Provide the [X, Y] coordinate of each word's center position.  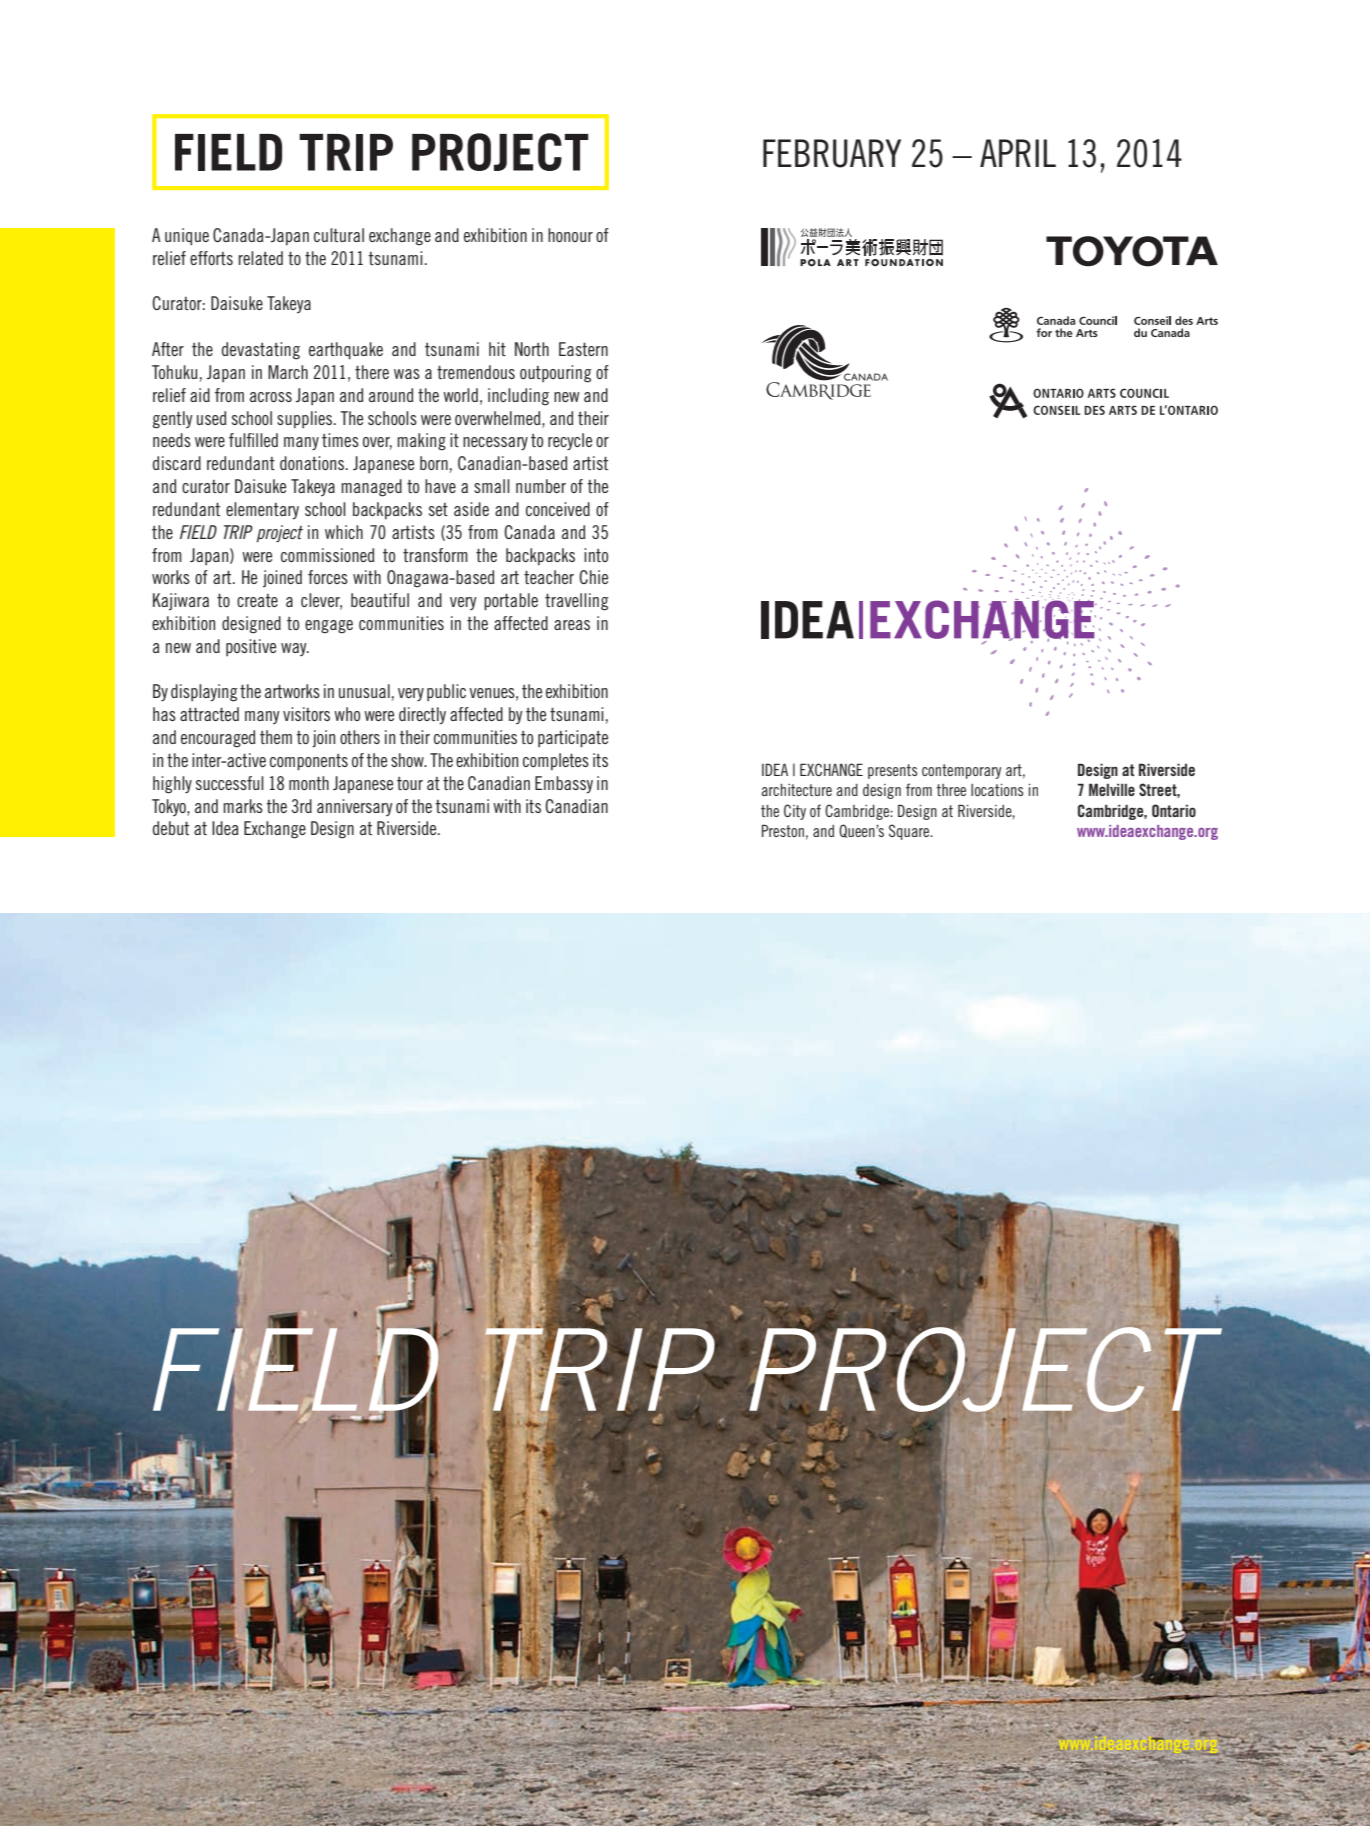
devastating [261, 351]
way [295, 649]
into [596, 555]
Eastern [583, 349]
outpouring [556, 374]
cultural [339, 235]
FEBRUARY [832, 153]
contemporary [961, 771]
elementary [262, 511]
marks [243, 806]
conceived [558, 509]
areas [572, 625]
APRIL [1018, 153]
